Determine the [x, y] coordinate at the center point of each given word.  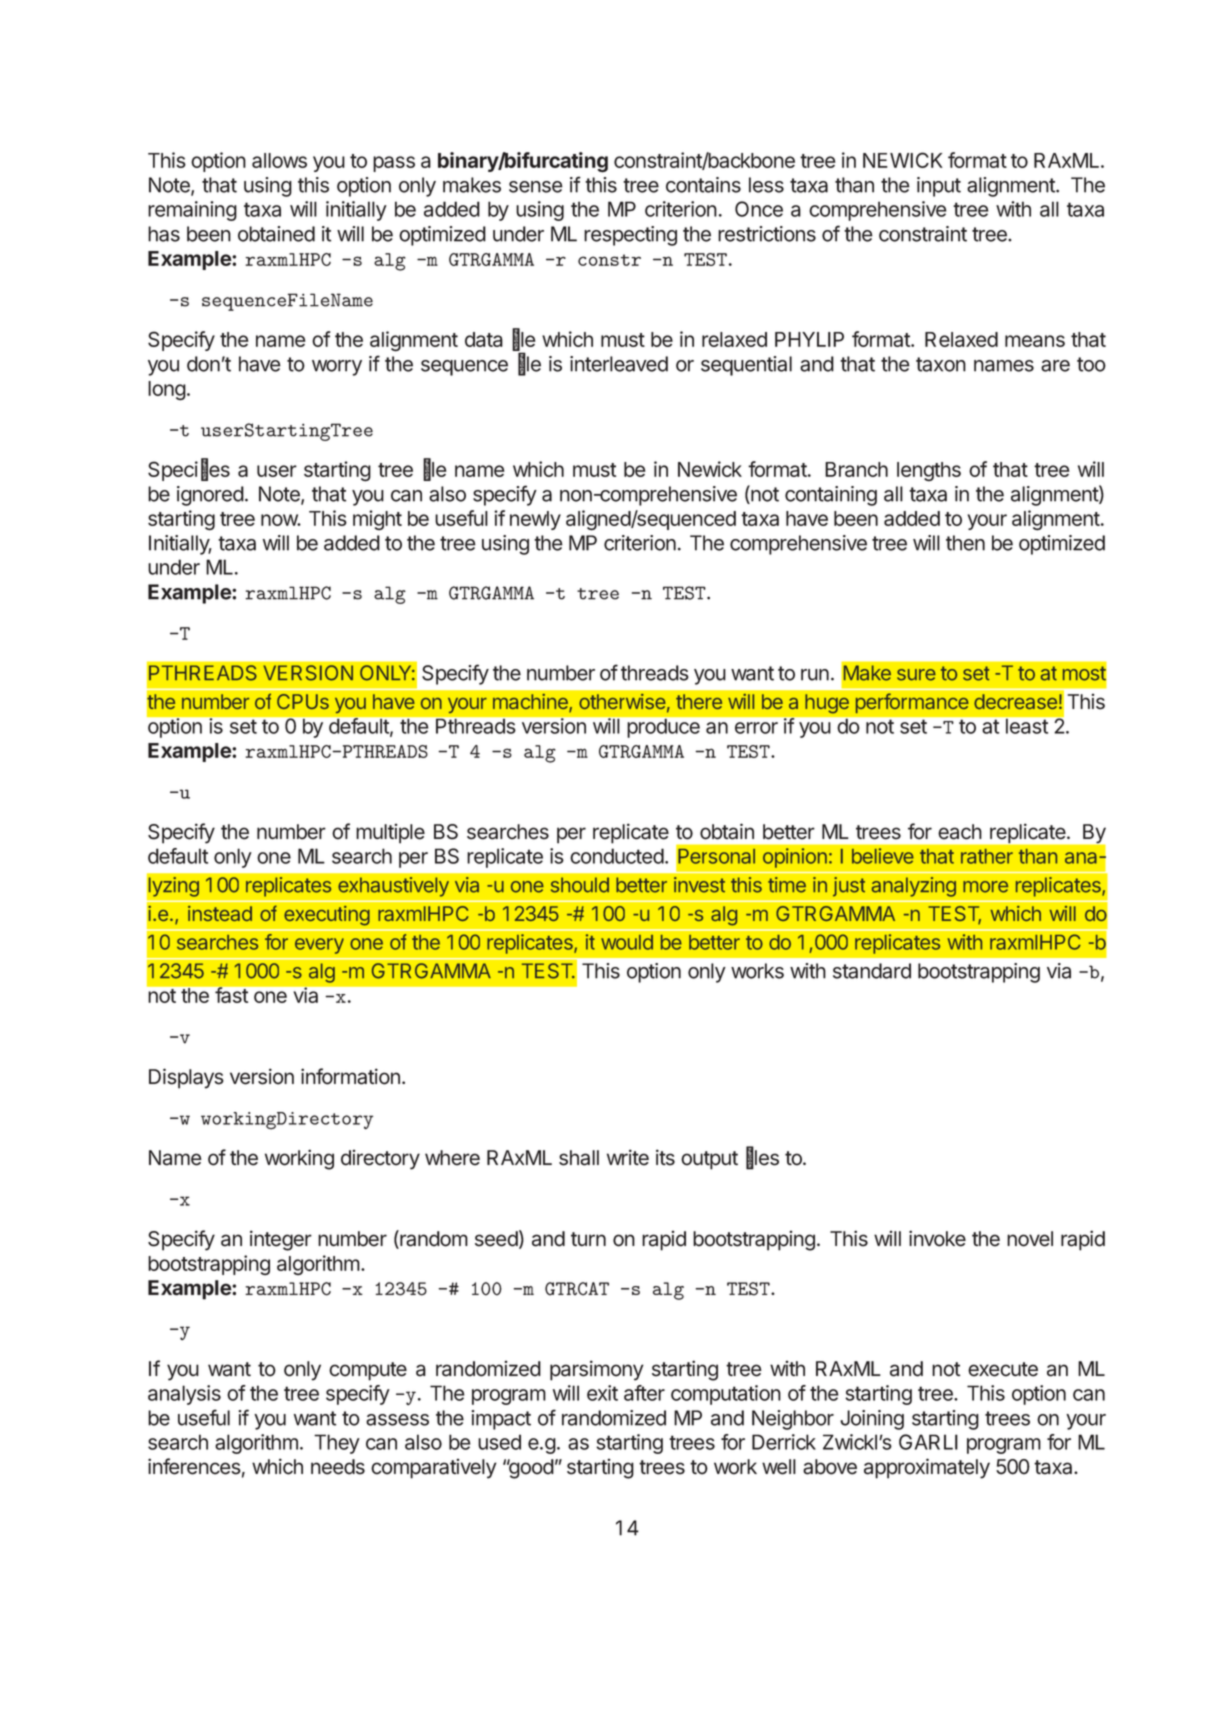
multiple [390, 834]
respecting [630, 236]
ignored [210, 496]
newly [535, 520]
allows [279, 160]
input [939, 187]
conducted [617, 856]
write [628, 1157]
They [337, 1444]
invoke [937, 1238]
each [960, 832]
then [965, 543]
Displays [186, 1078]
